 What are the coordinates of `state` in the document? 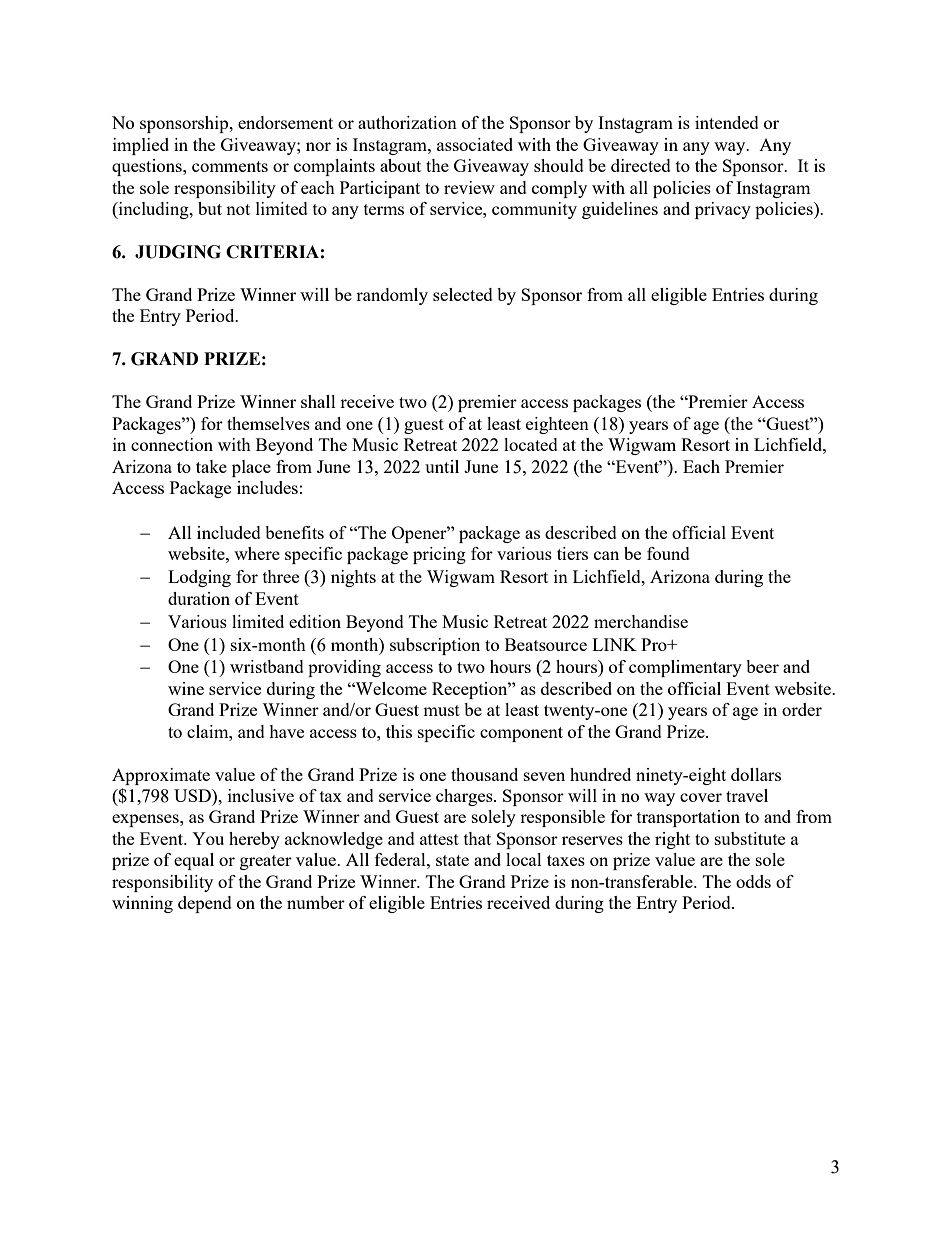 It's located at (452, 860).
